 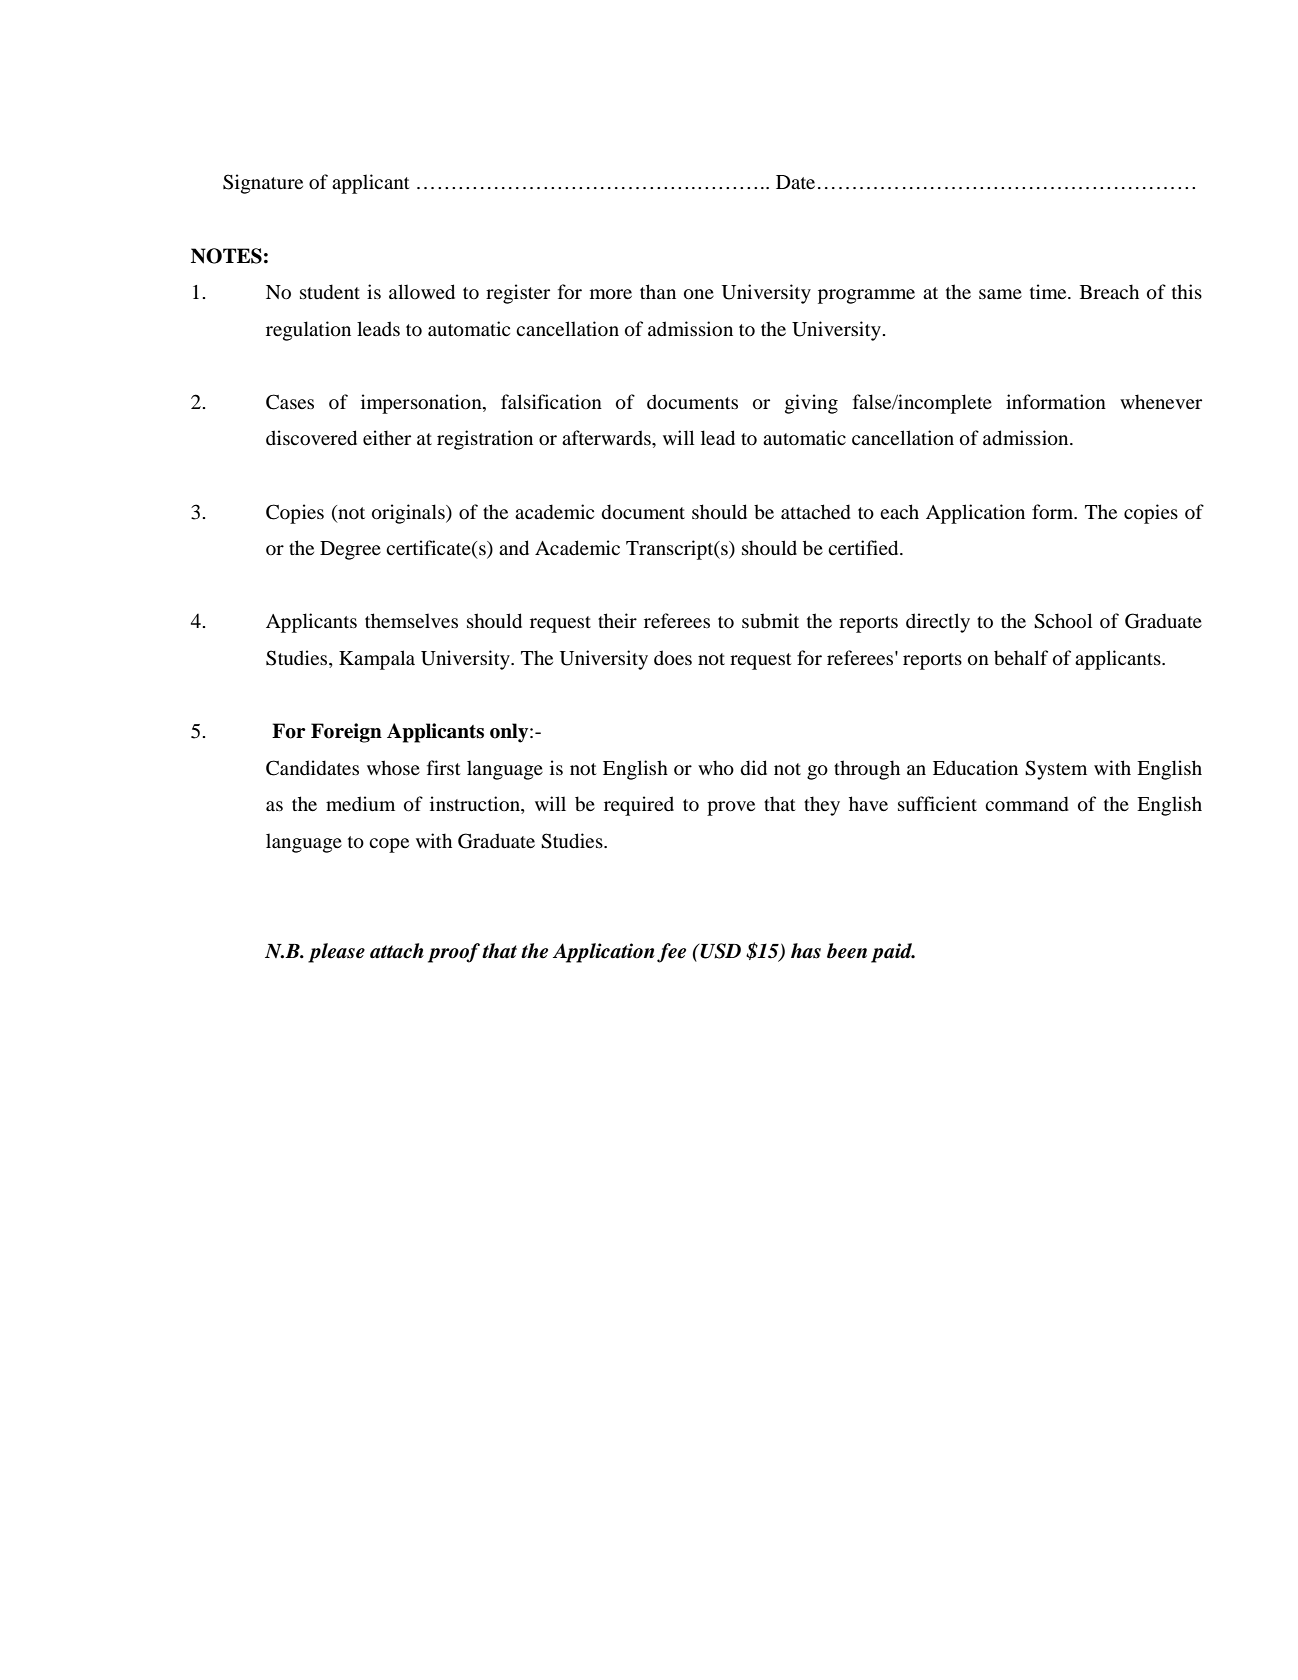 What do you see at coordinates (731, 808) in the image?
I see `prove` at bounding box center [731, 808].
